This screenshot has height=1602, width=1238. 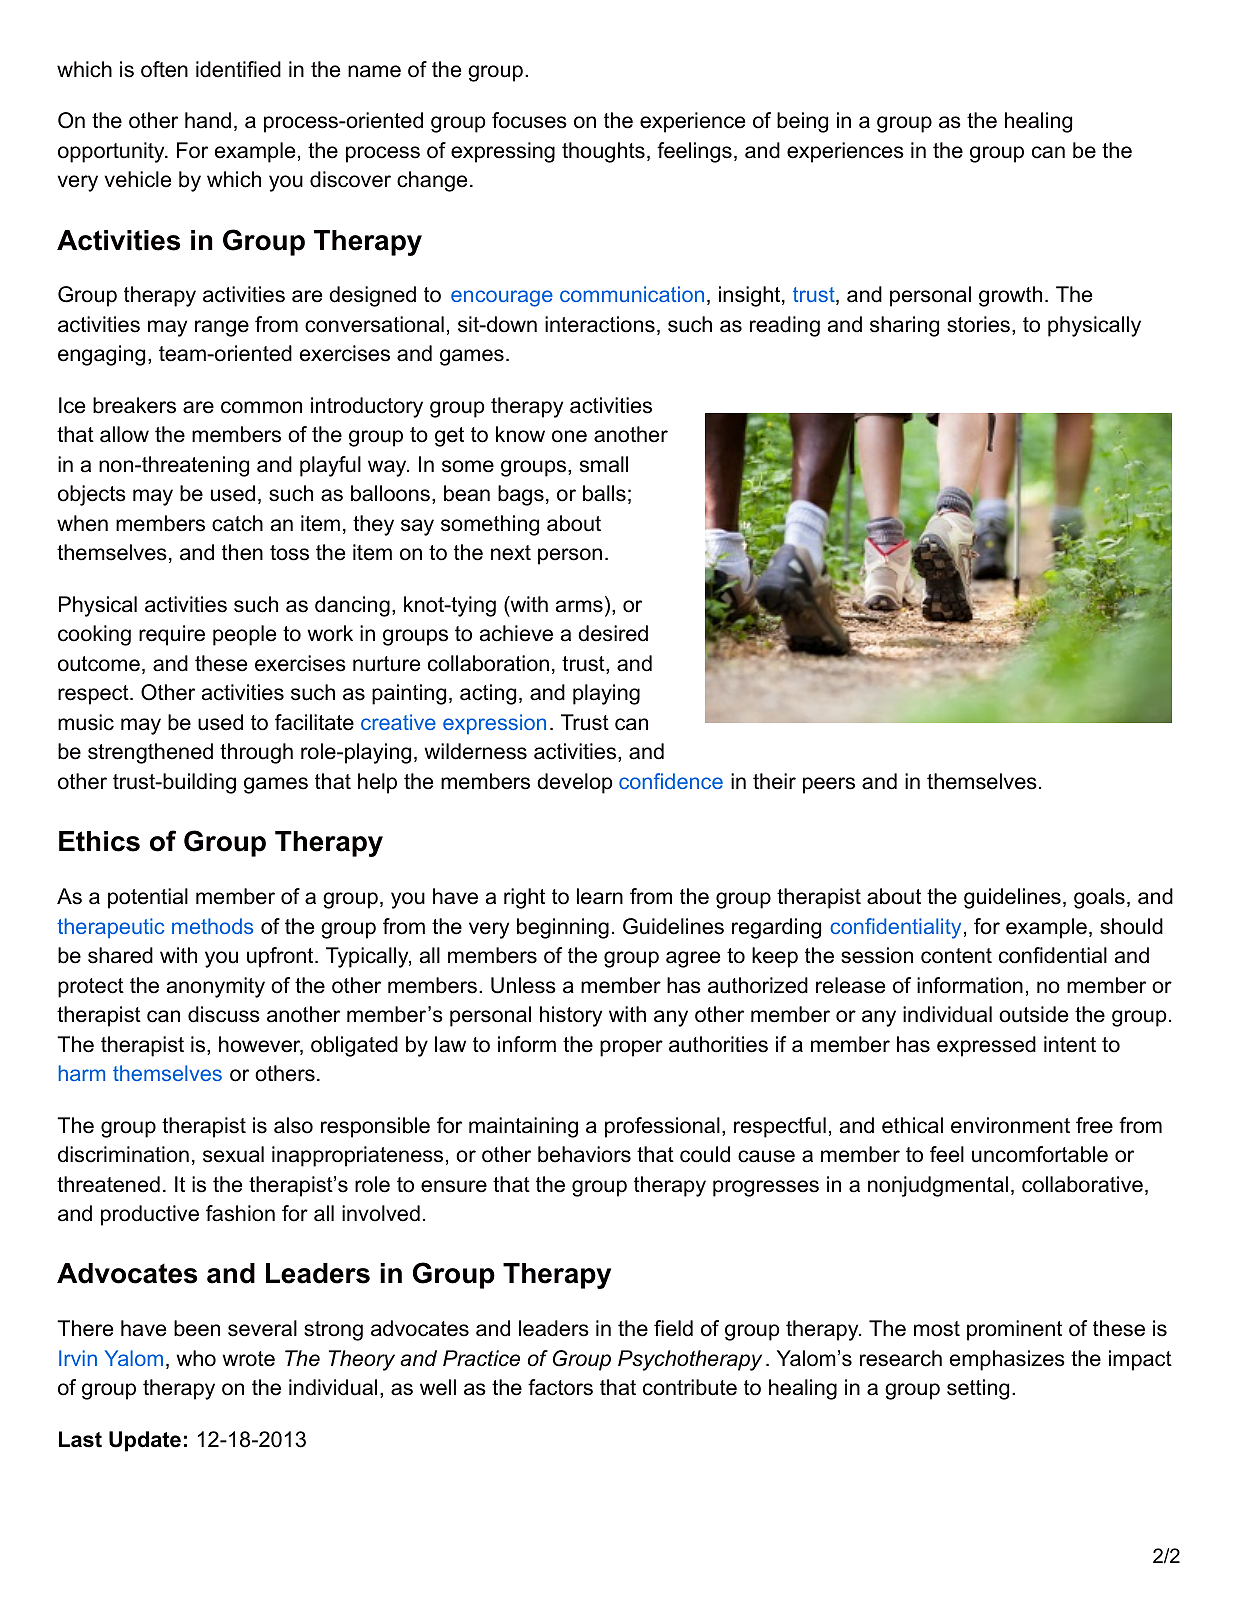 I want to click on expressed, so click(x=986, y=1046).
